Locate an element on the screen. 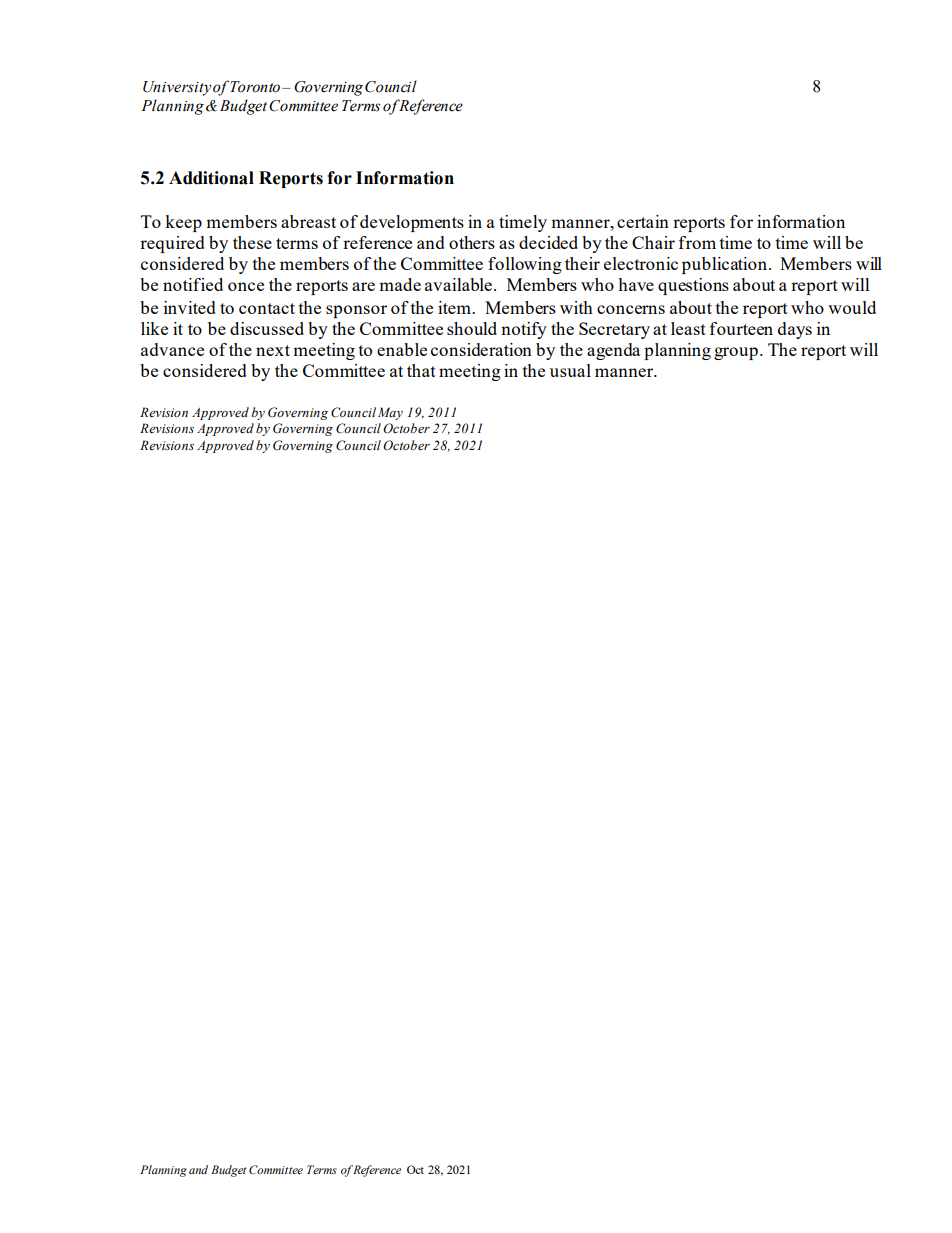 This screenshot has height=1233, width=952. contact is located at coordinates (267, 308).
